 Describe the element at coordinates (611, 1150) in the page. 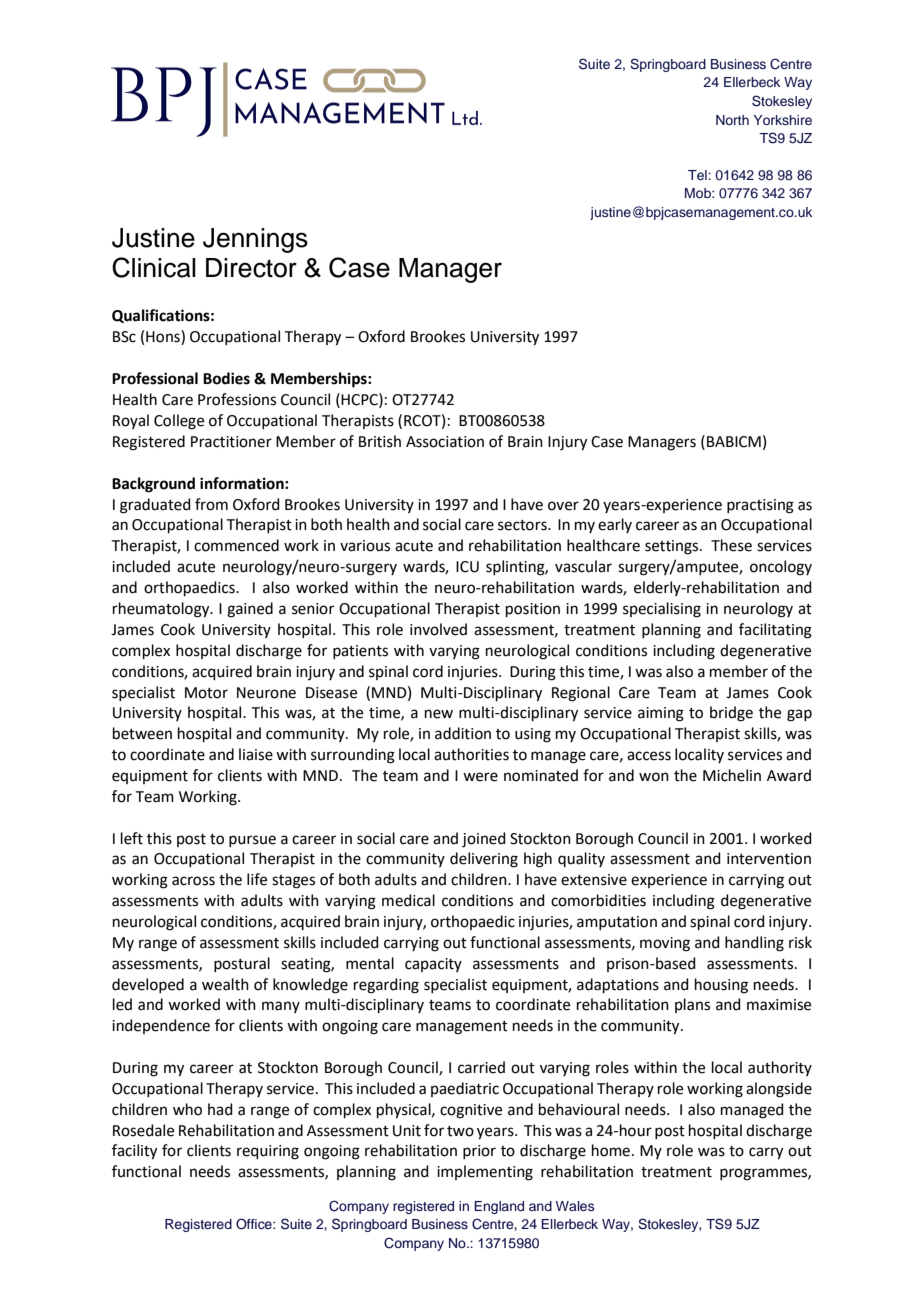

I see `home` at that location.
